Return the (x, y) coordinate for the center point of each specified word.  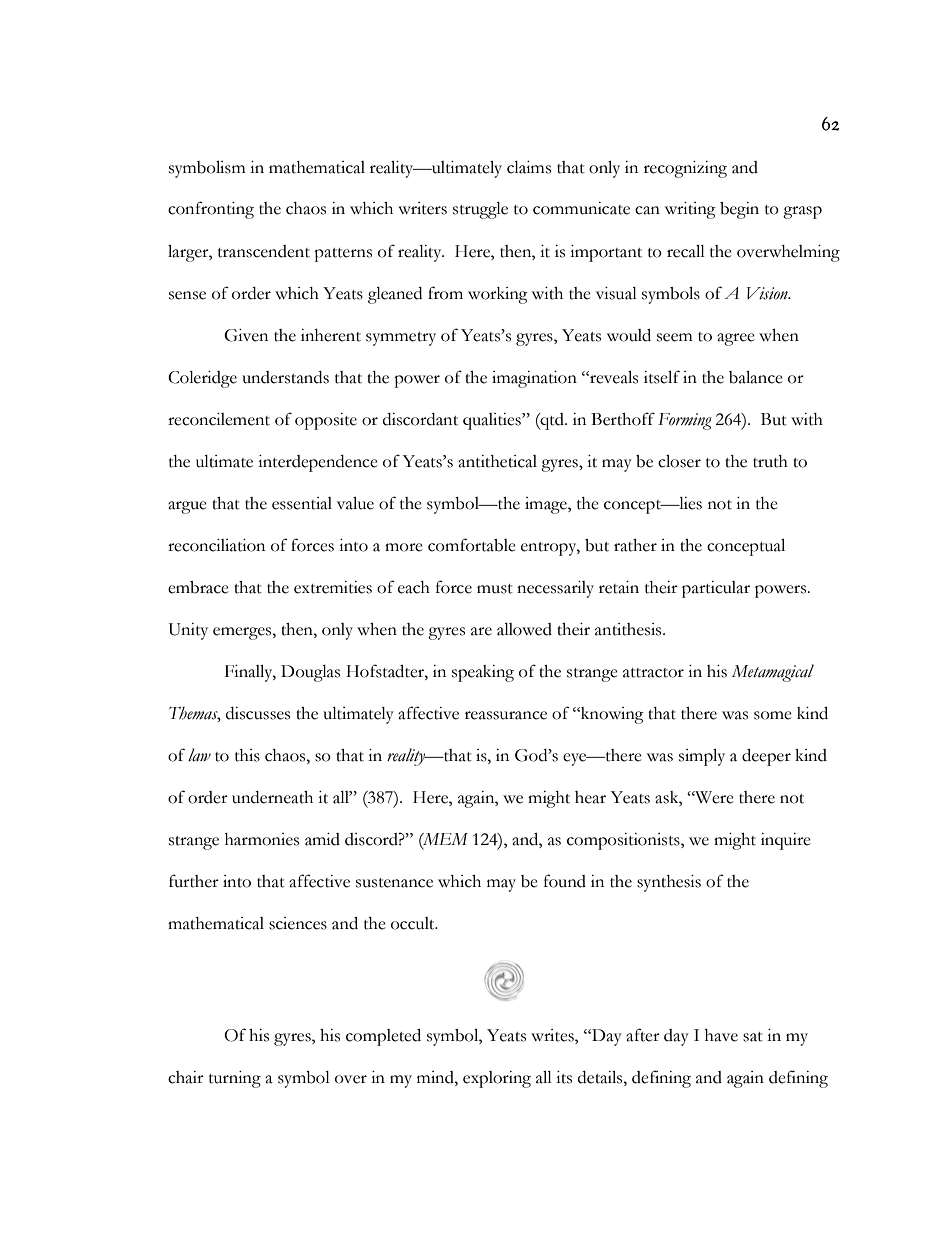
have (721, 1035)
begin (739, 210)
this (247, 755)
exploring (497, 1079)
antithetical (497, 461)
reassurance (506, 715)
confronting (211, 210)
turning (235, 1079)
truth (770, 461)
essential (302, 503)
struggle (480, 210)
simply (702, 757)
